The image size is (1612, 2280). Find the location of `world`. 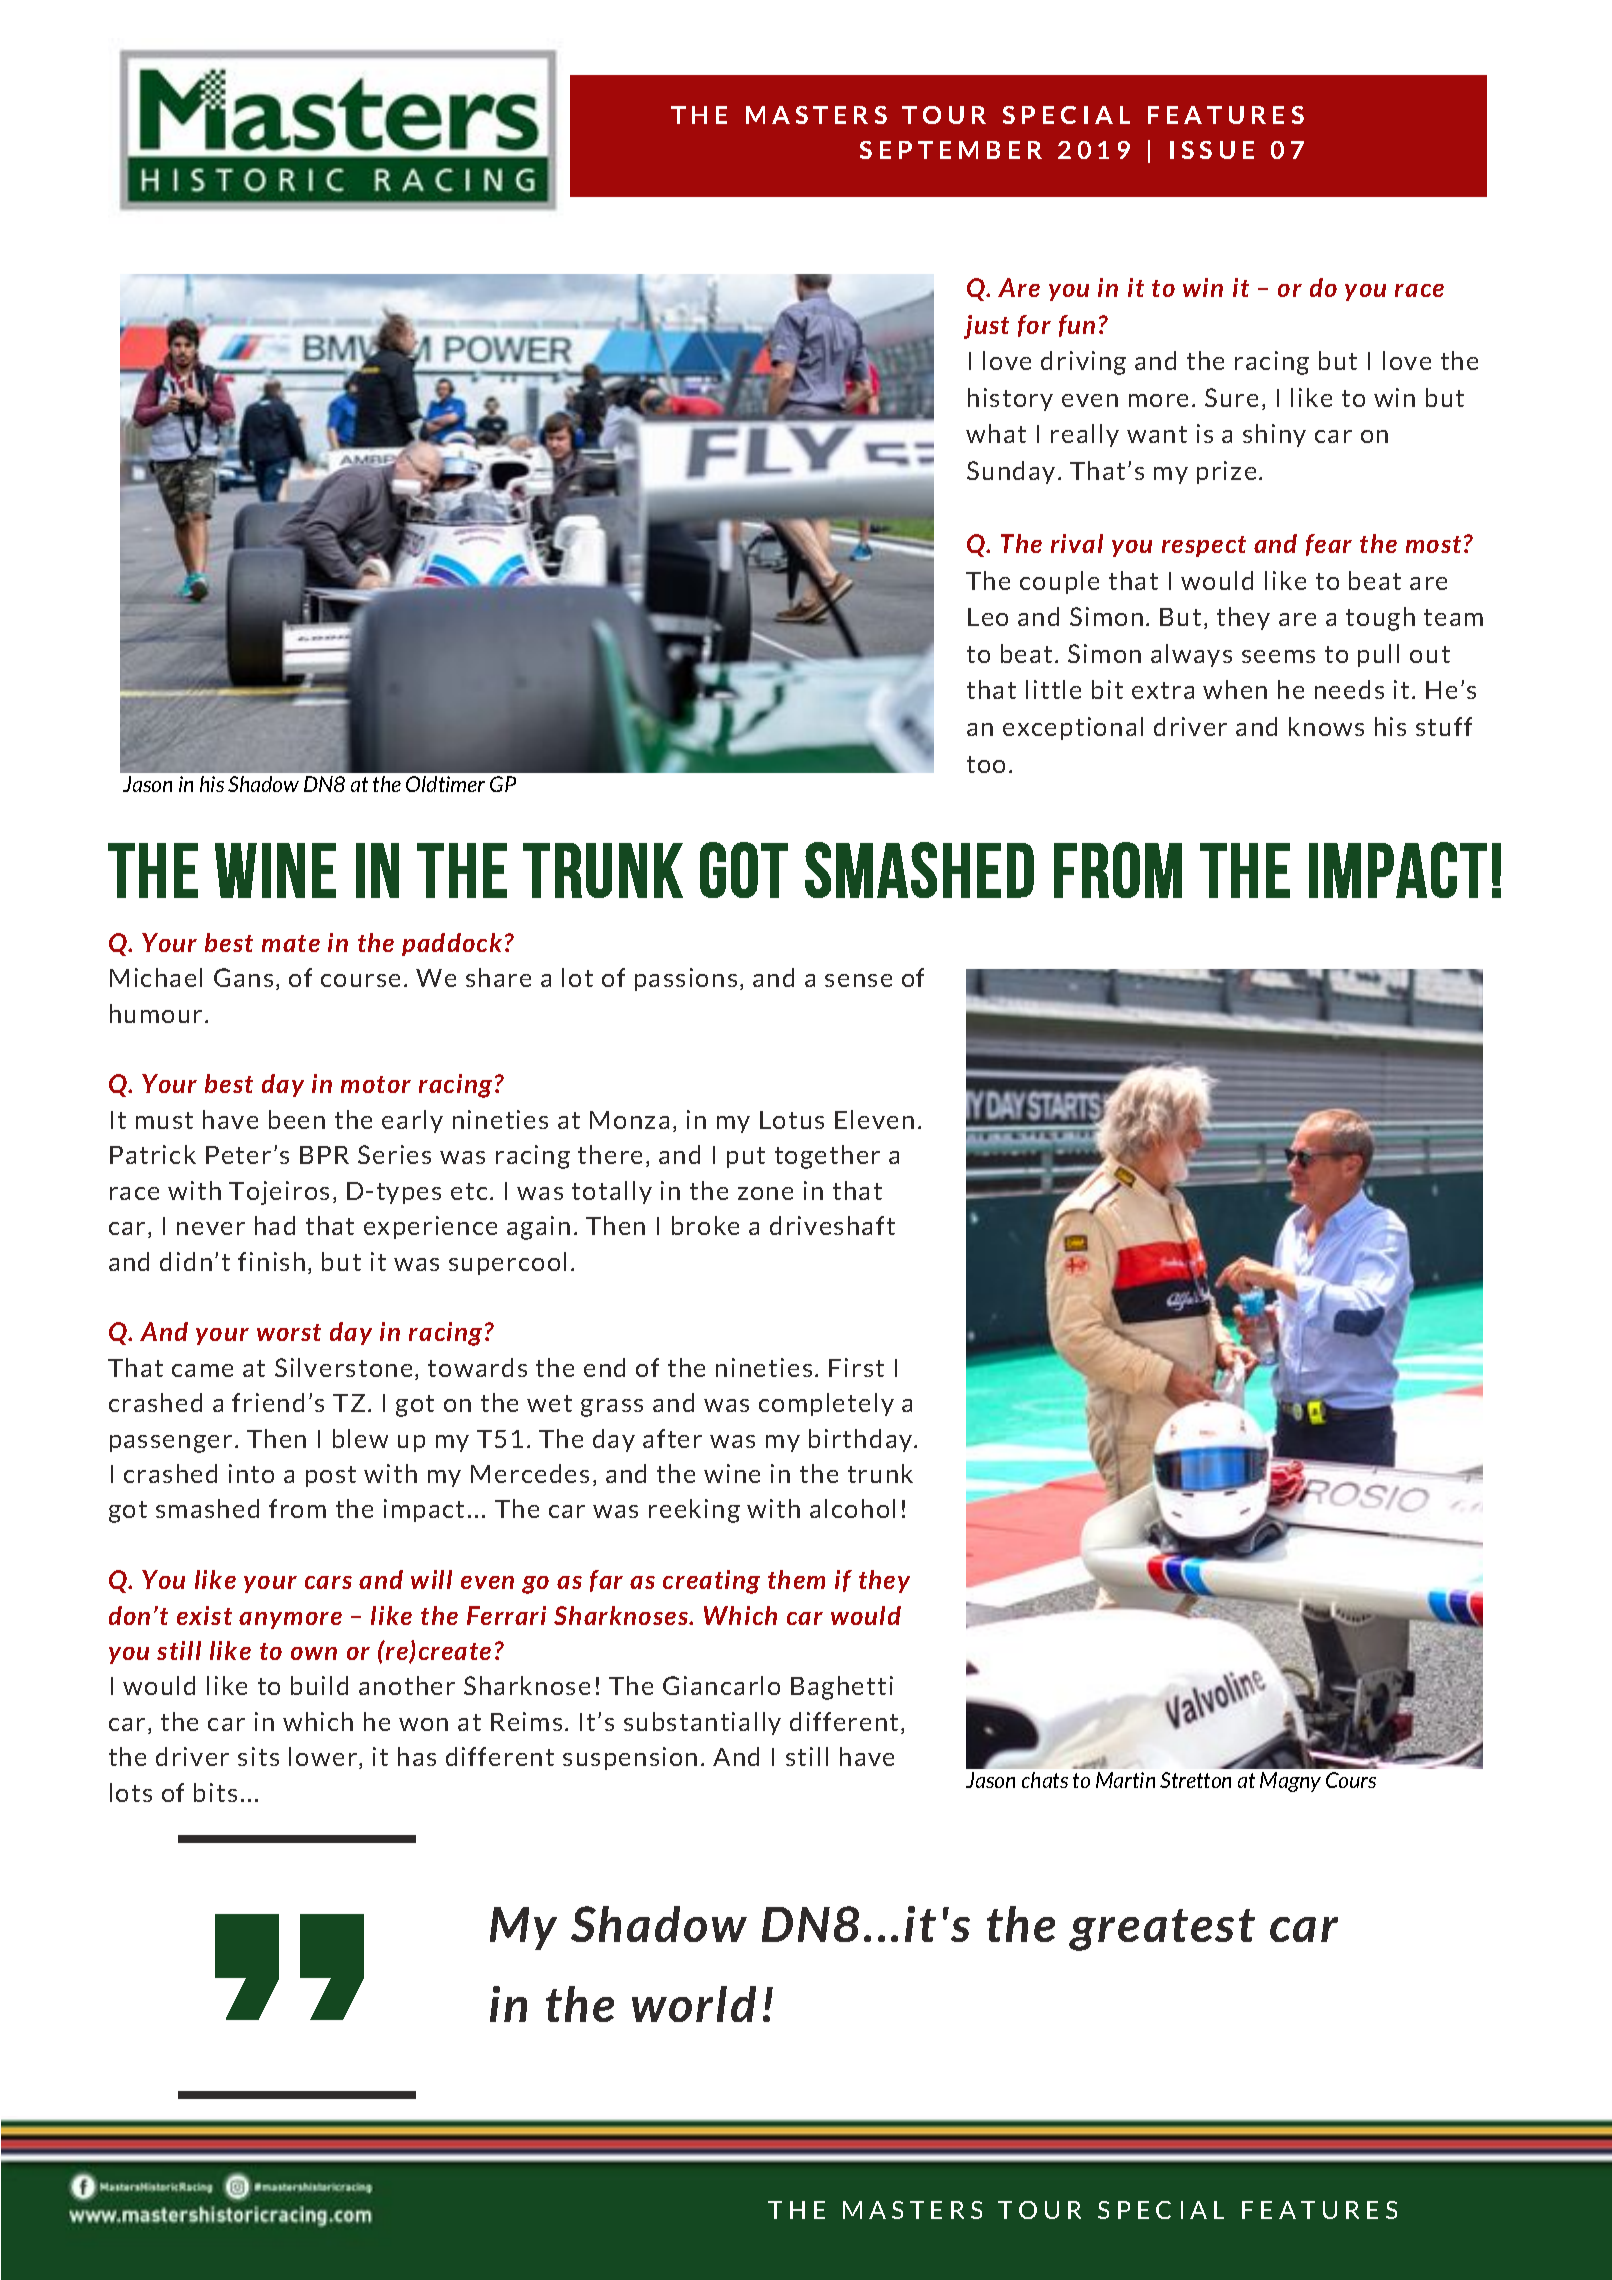

world is located at coordinates (694, 2004).
